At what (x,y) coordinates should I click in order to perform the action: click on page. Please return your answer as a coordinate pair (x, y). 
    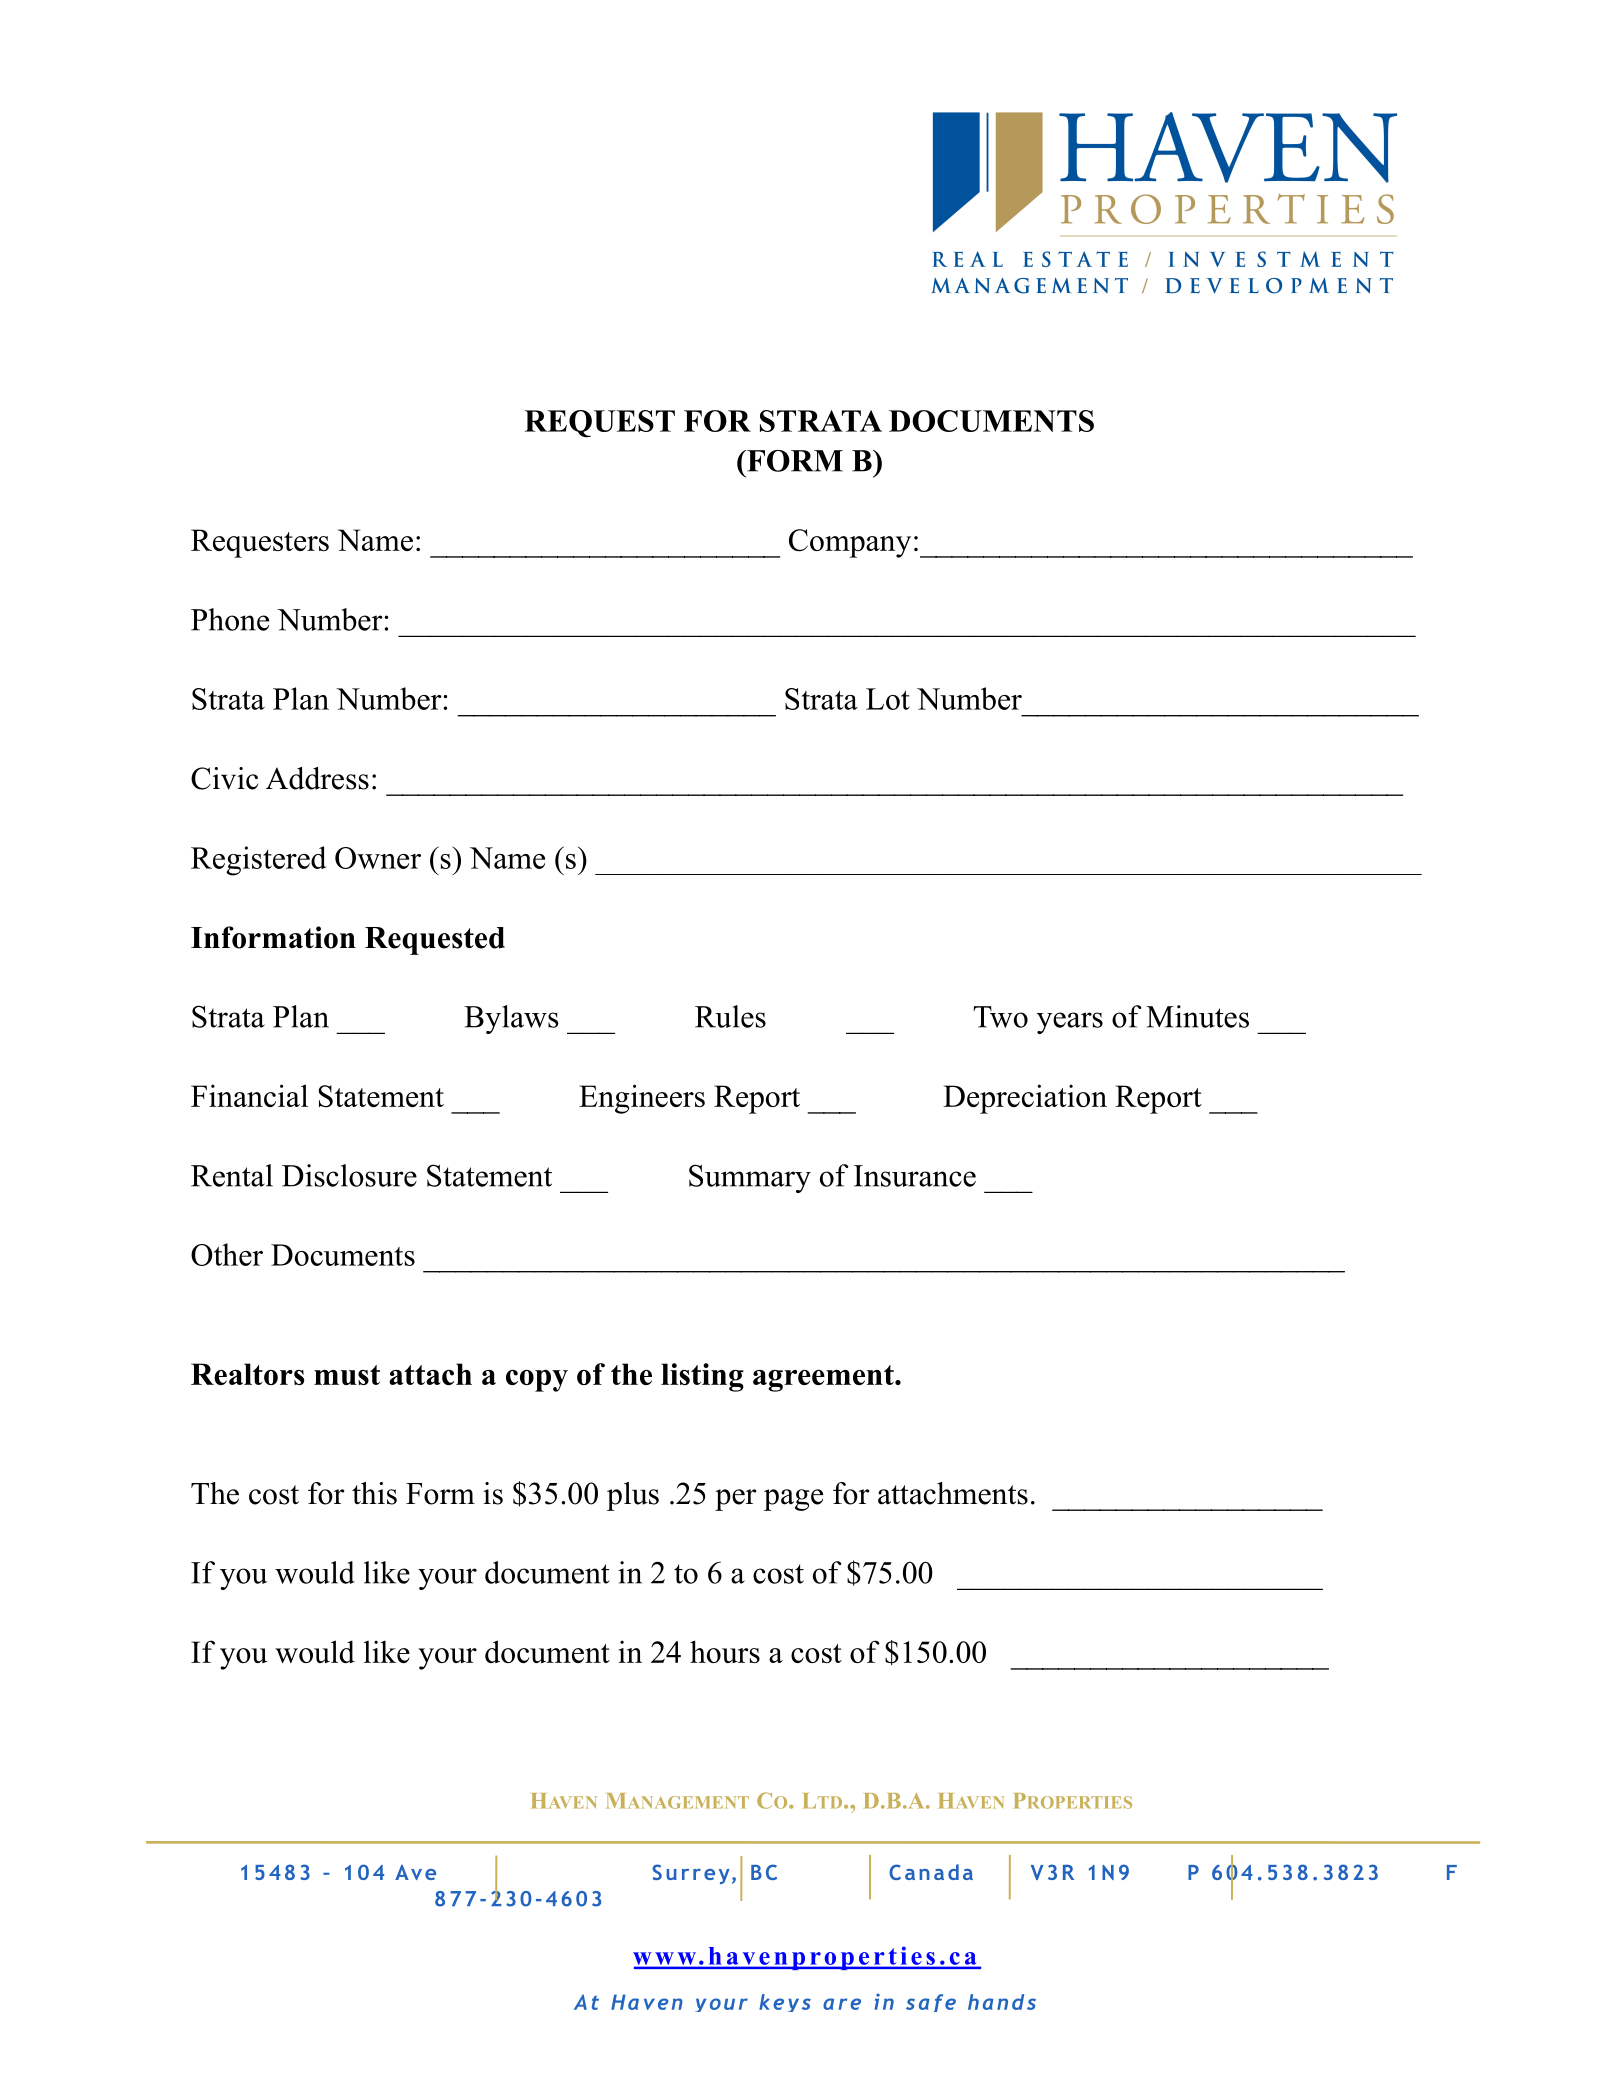
    Looking at the image, I should click on (793, 1500).
